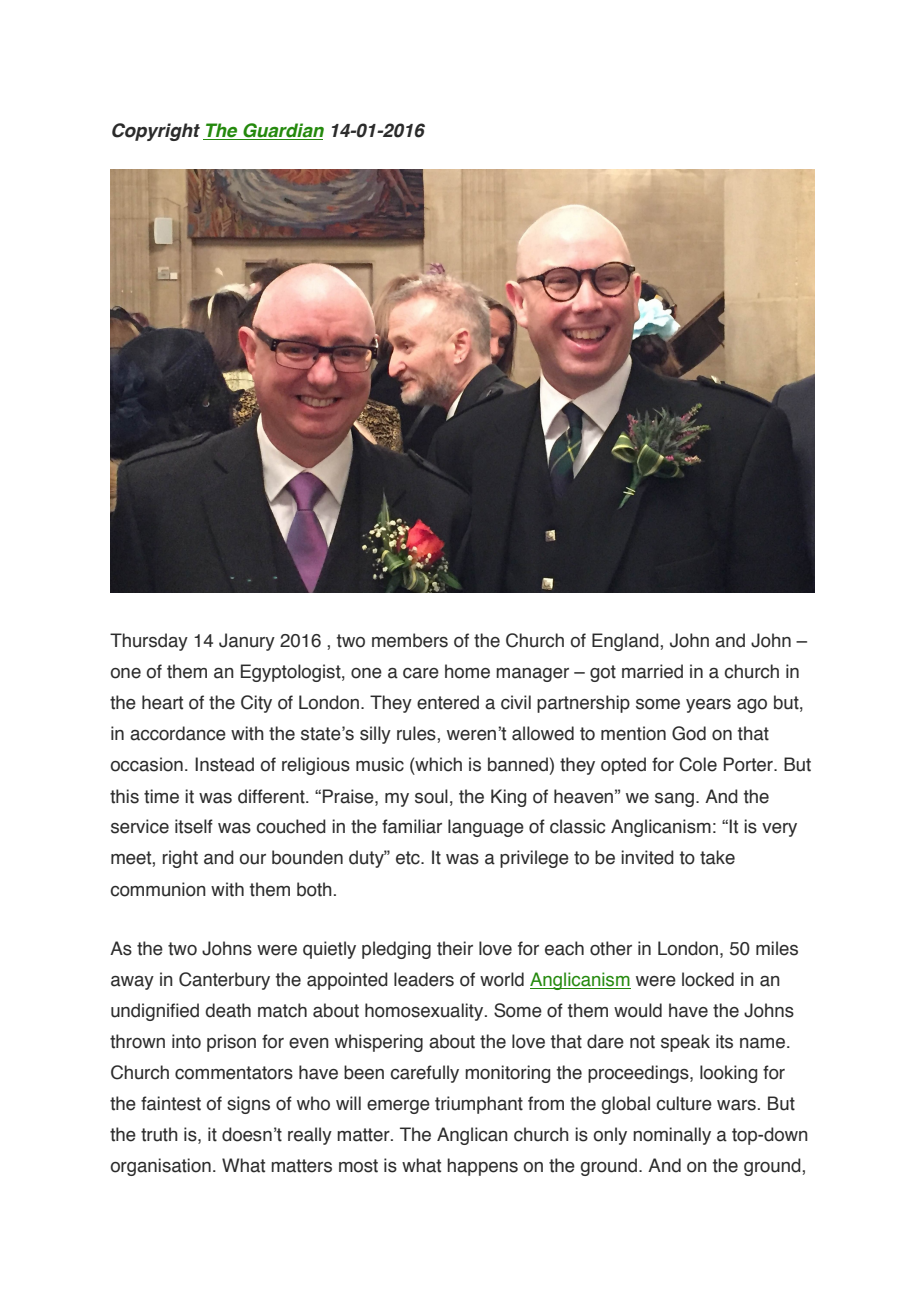 This image has height=1308, width=924. I want to click on England, so click(626, 642).
